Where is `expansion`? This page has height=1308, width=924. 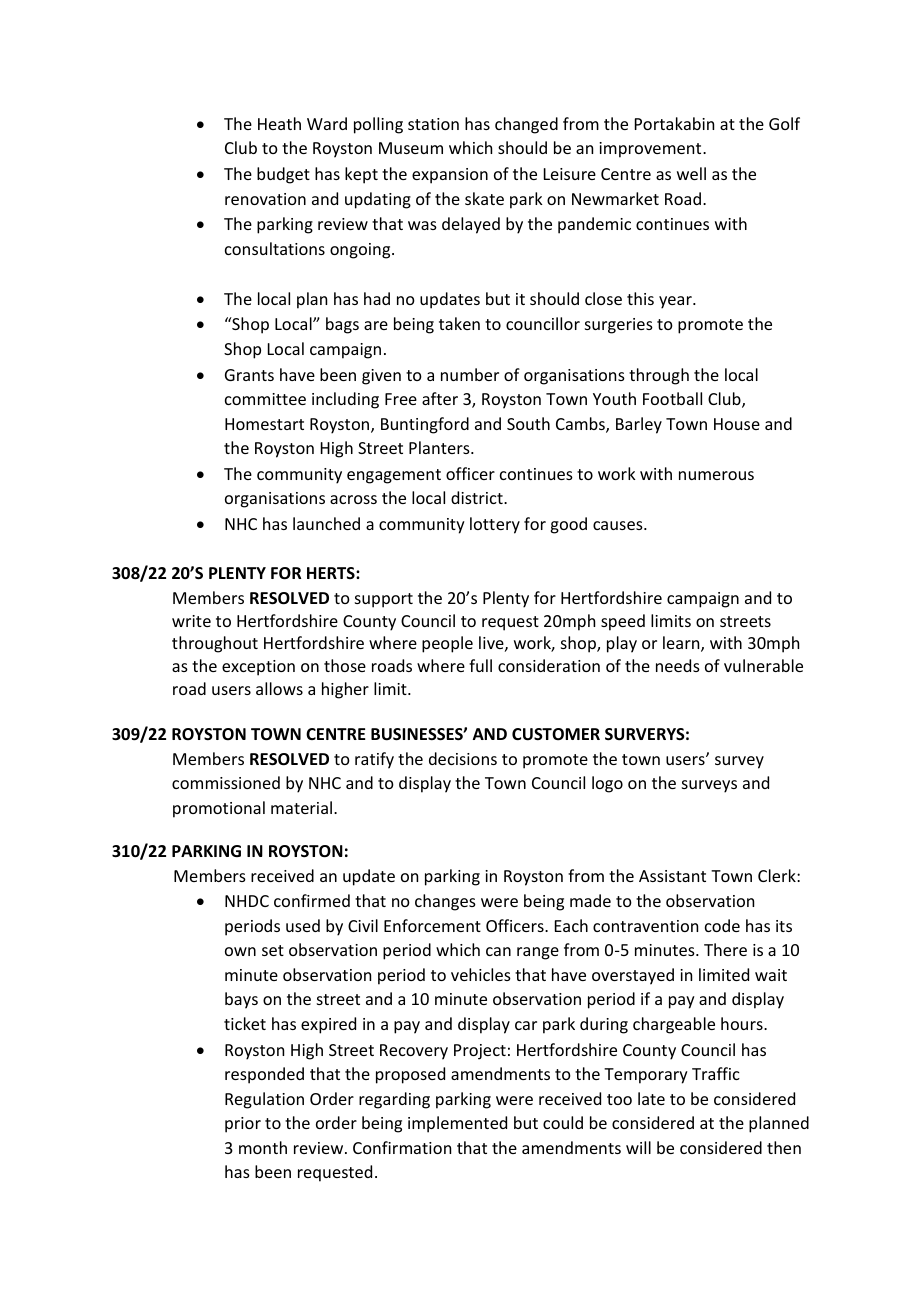 expansion is located at coordinates (450, 176).
